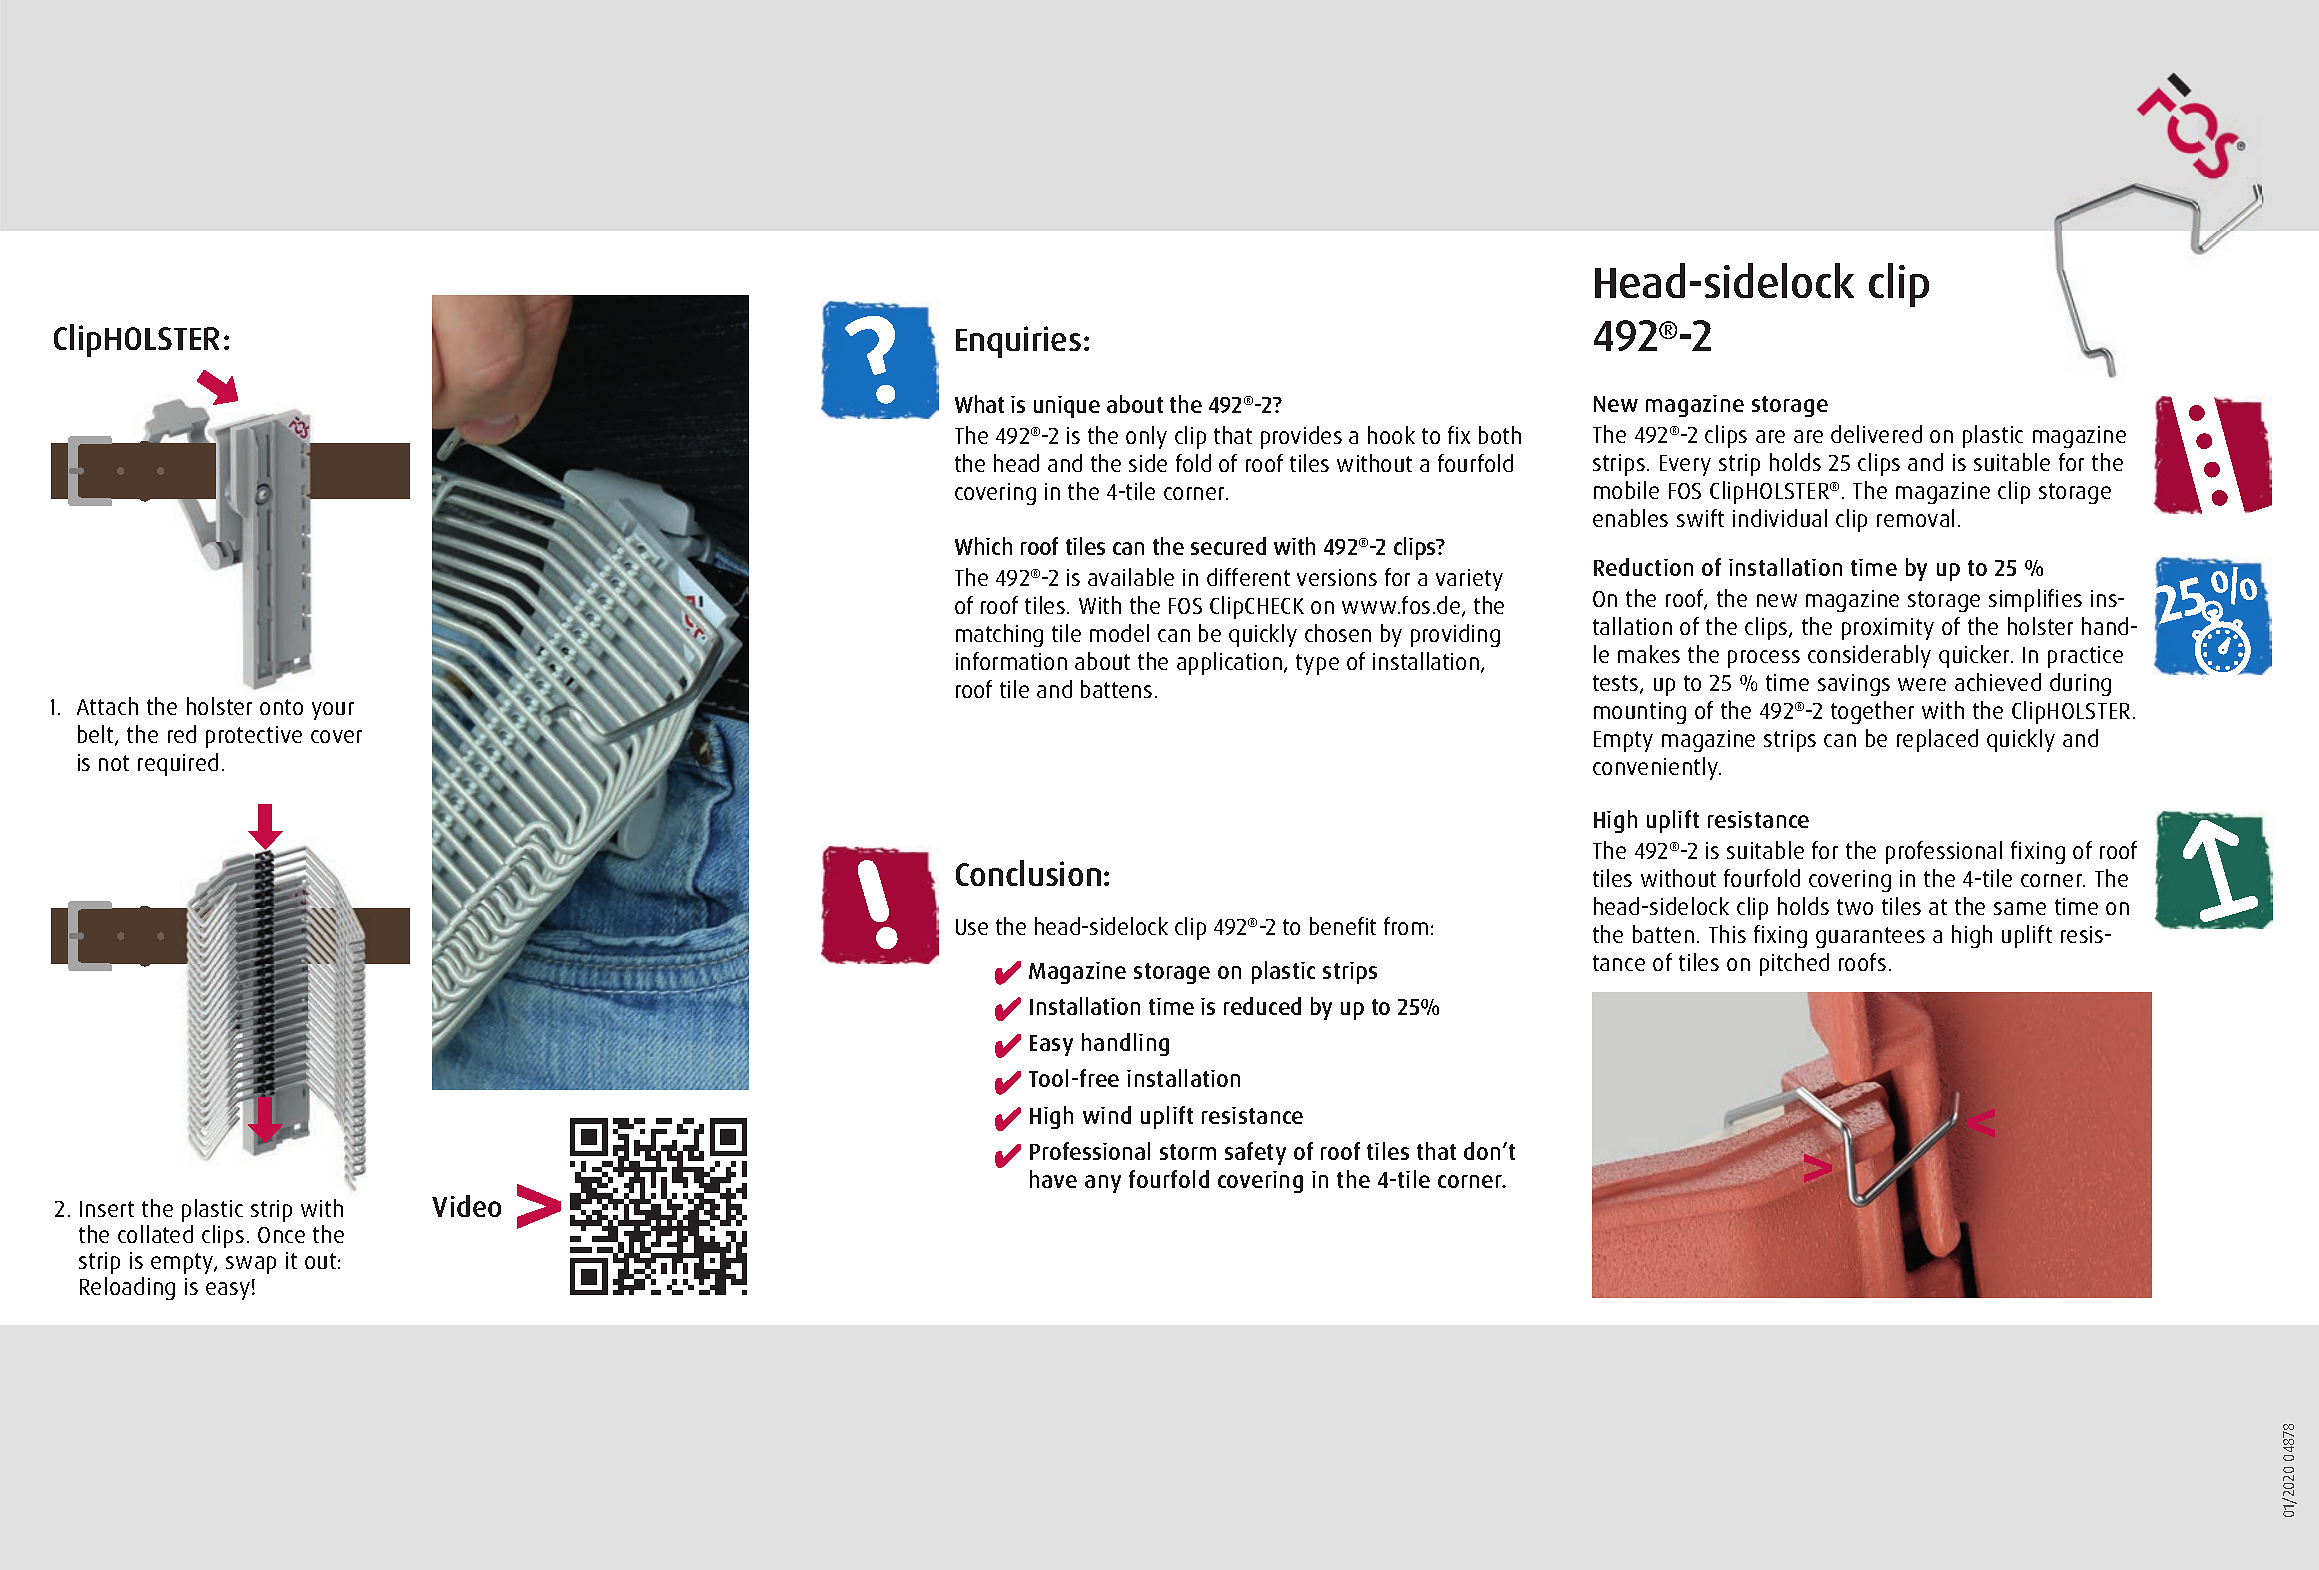 This screenshot has height=1570, width=2319. What do you see at coordinates (979, 404) in the screenshot?
I see `What` at bounding box center [979, 404].
